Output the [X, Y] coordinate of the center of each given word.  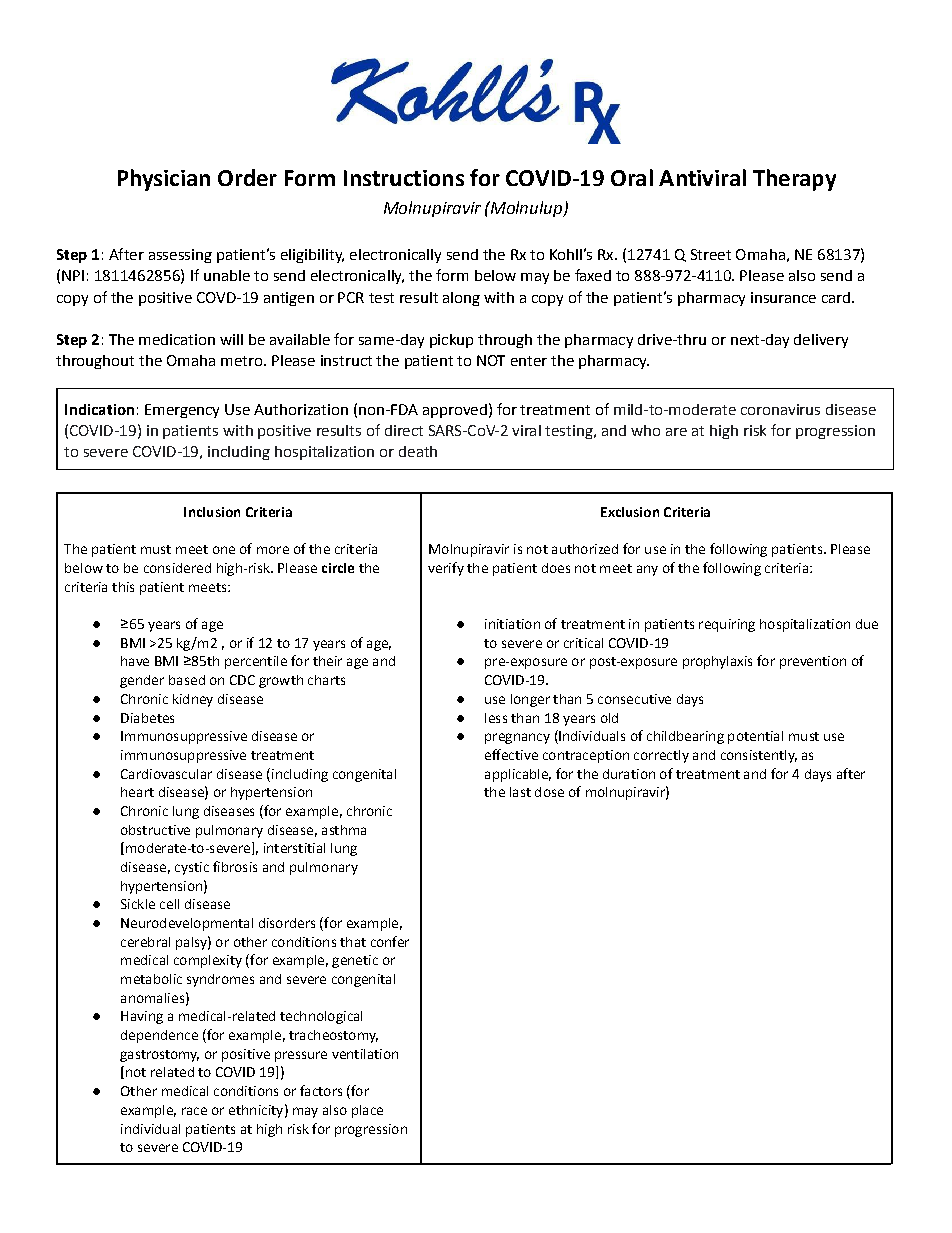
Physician [164, 180]
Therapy [794, 180]
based [187, 680]
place [367, 1111]
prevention [813, 662]
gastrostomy [159, 1056]
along [461, 299]
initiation [512, 624]
